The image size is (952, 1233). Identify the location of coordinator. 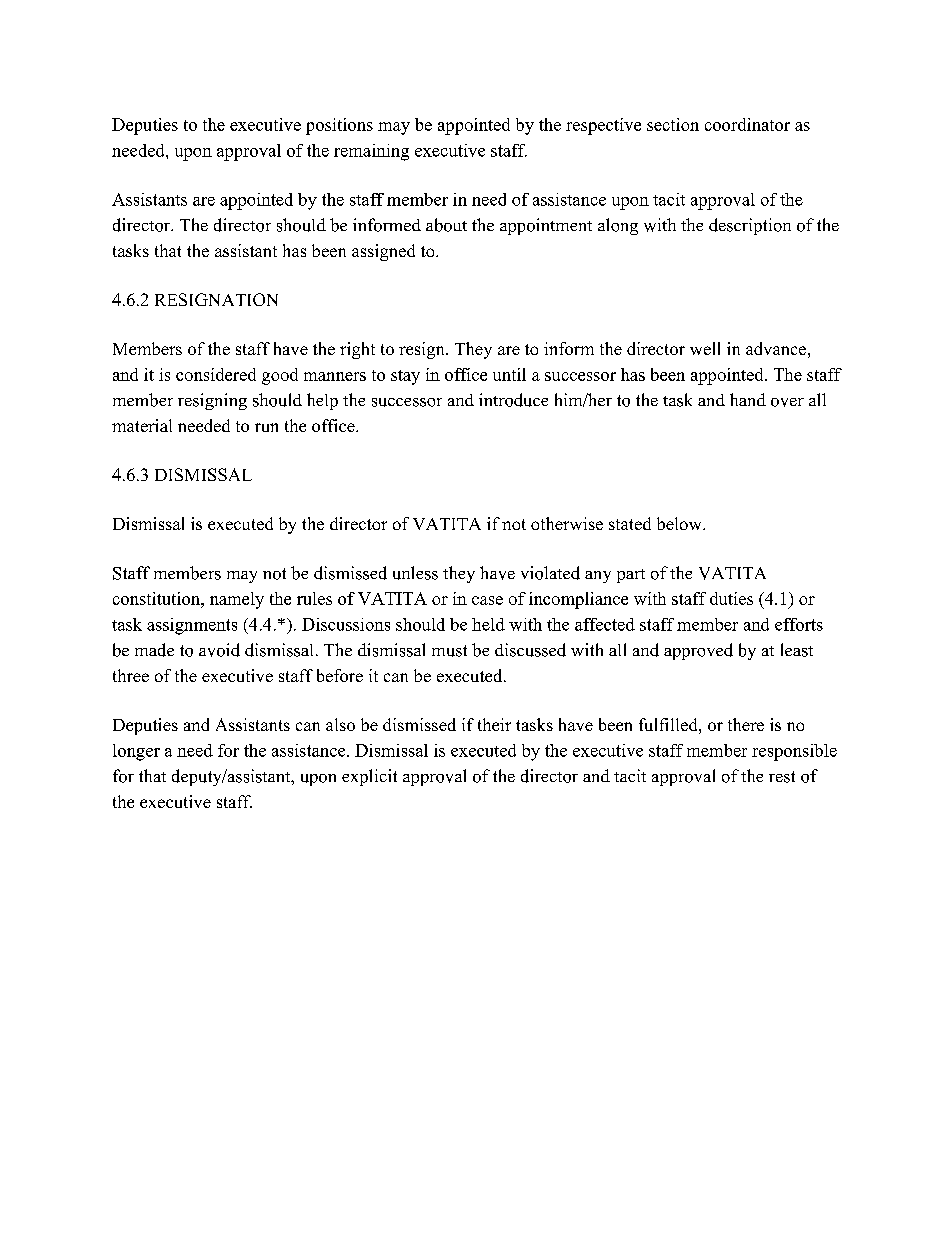
(747, 124).
